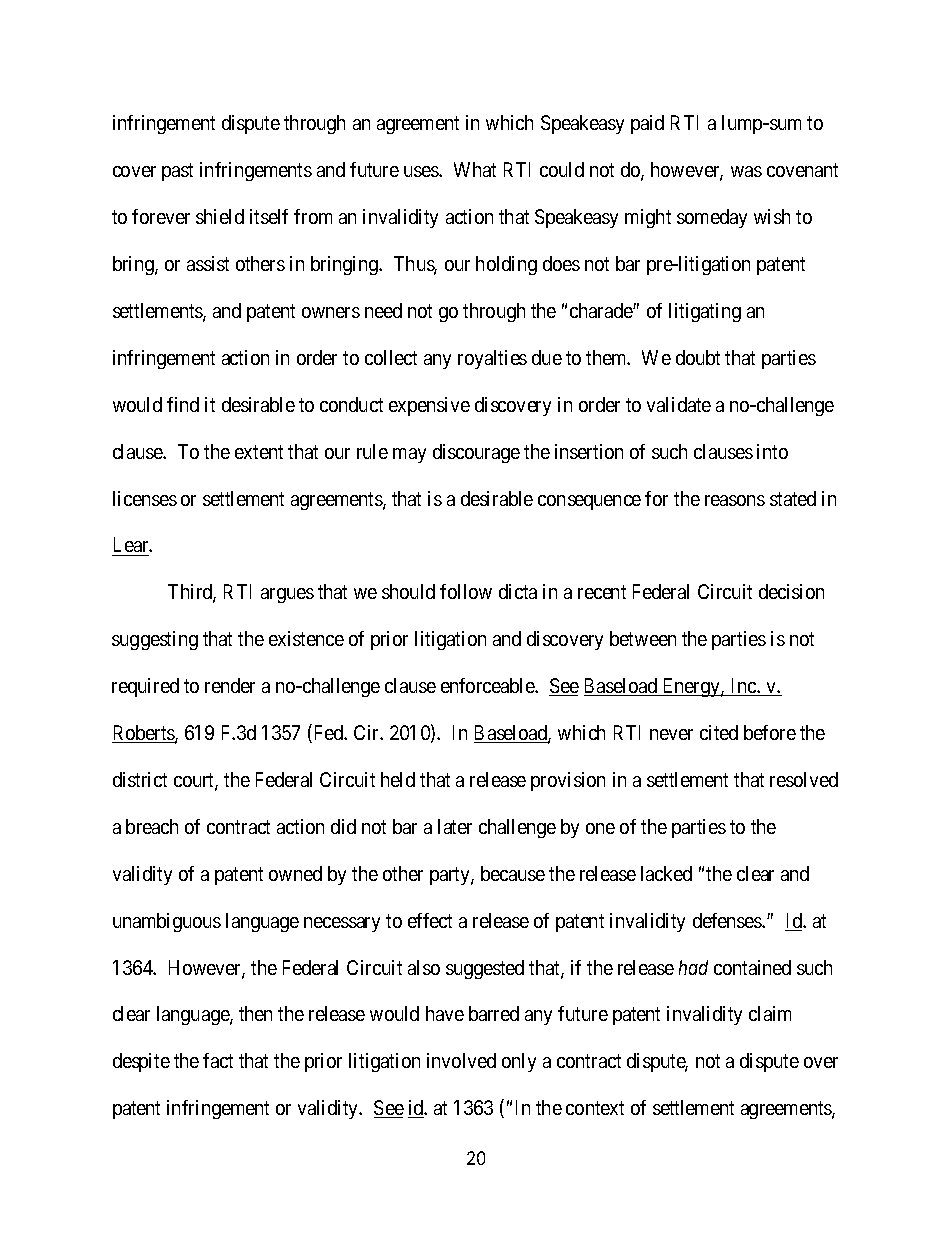 This screenshot has height=1233, width=952. Describe the element at coordinates (218, 1060) in the screenshot. I see `fact` at that location.
